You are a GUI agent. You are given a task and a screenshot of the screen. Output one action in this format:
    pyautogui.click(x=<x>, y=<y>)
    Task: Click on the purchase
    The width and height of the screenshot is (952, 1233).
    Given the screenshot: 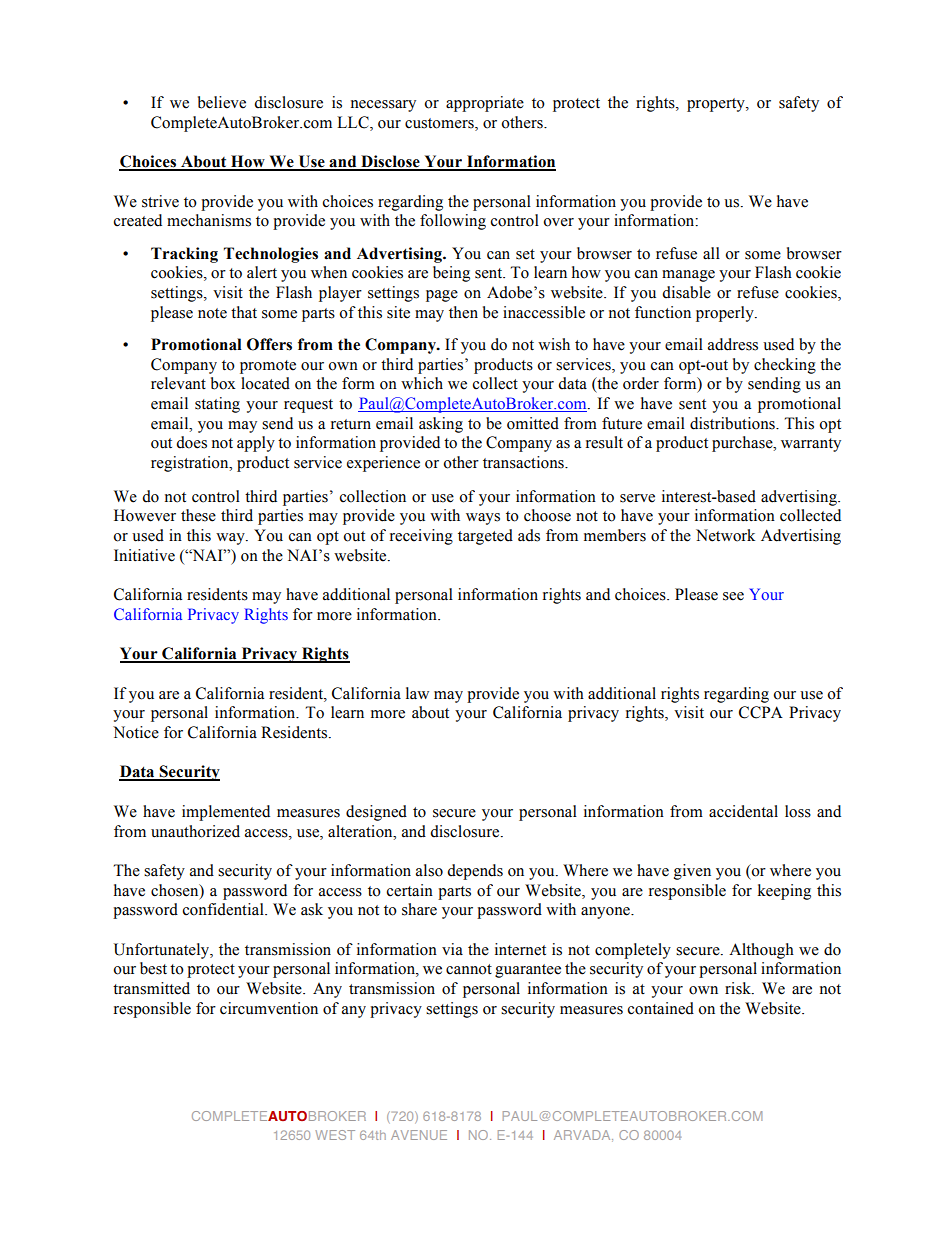 What is the action you would take?
    pyautogui.click(x=743, y=444)
